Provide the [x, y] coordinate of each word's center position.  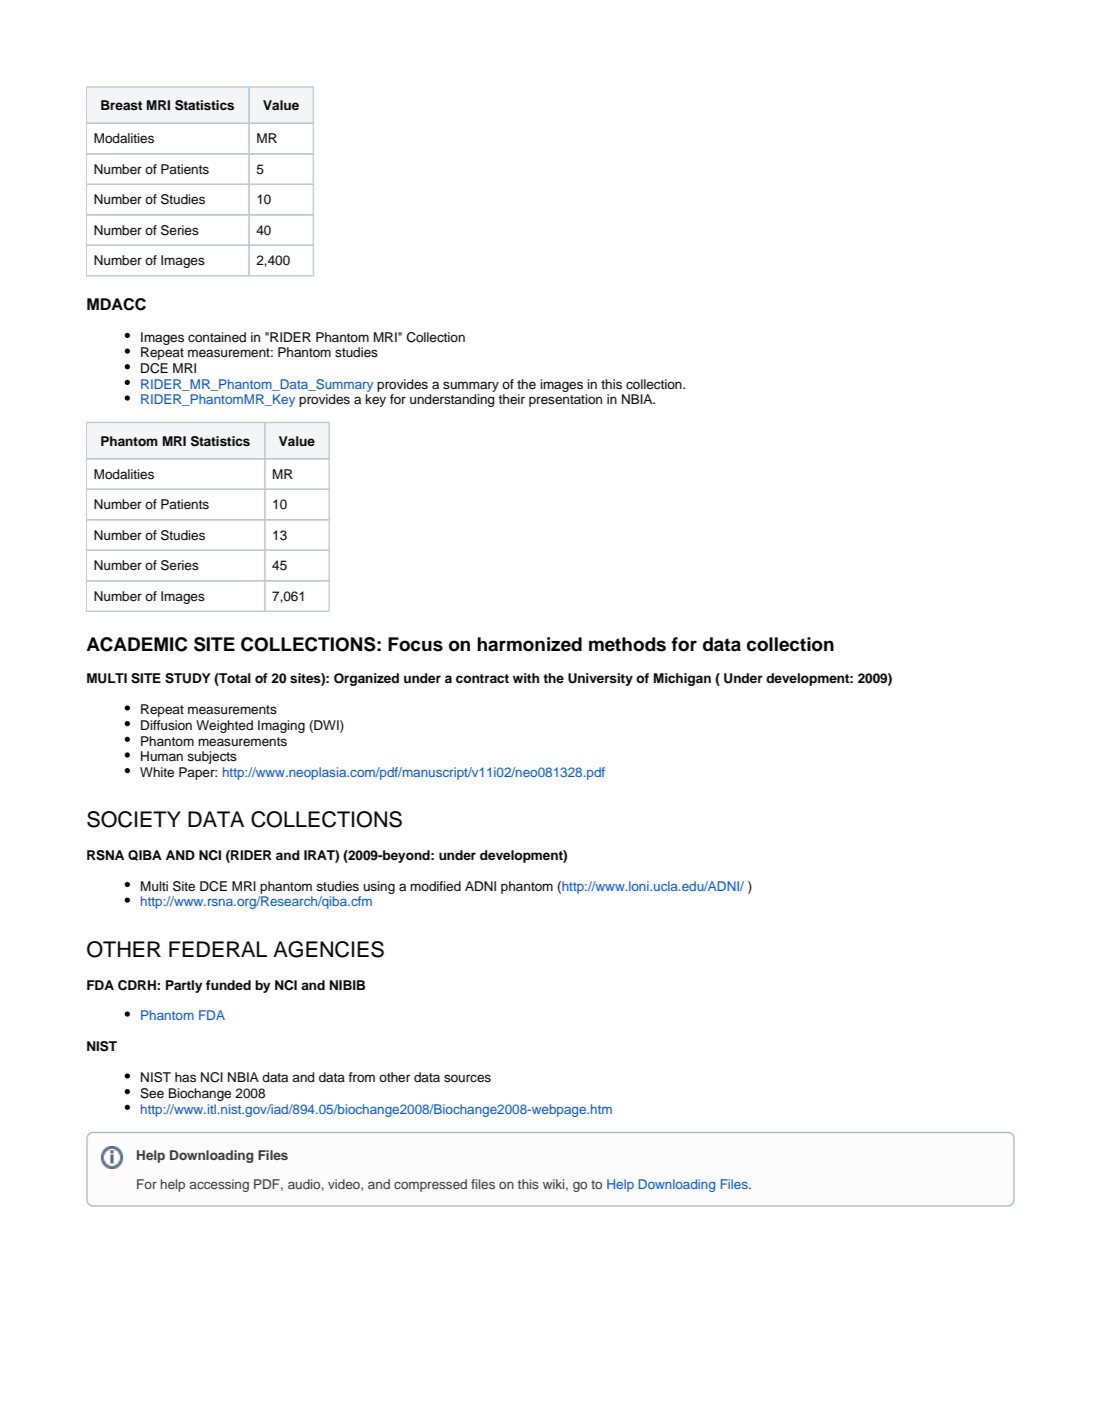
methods [627, 644]
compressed [430, 1185]
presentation [565, 400]
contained [217, 337]
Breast [122, 105]
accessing [219, 1185]
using [379, 887]
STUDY [188, 678]
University [600, 679]
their [511, 399]
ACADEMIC [137, 644]
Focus [415, 644]
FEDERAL [218, 949]
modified [435, 886]
